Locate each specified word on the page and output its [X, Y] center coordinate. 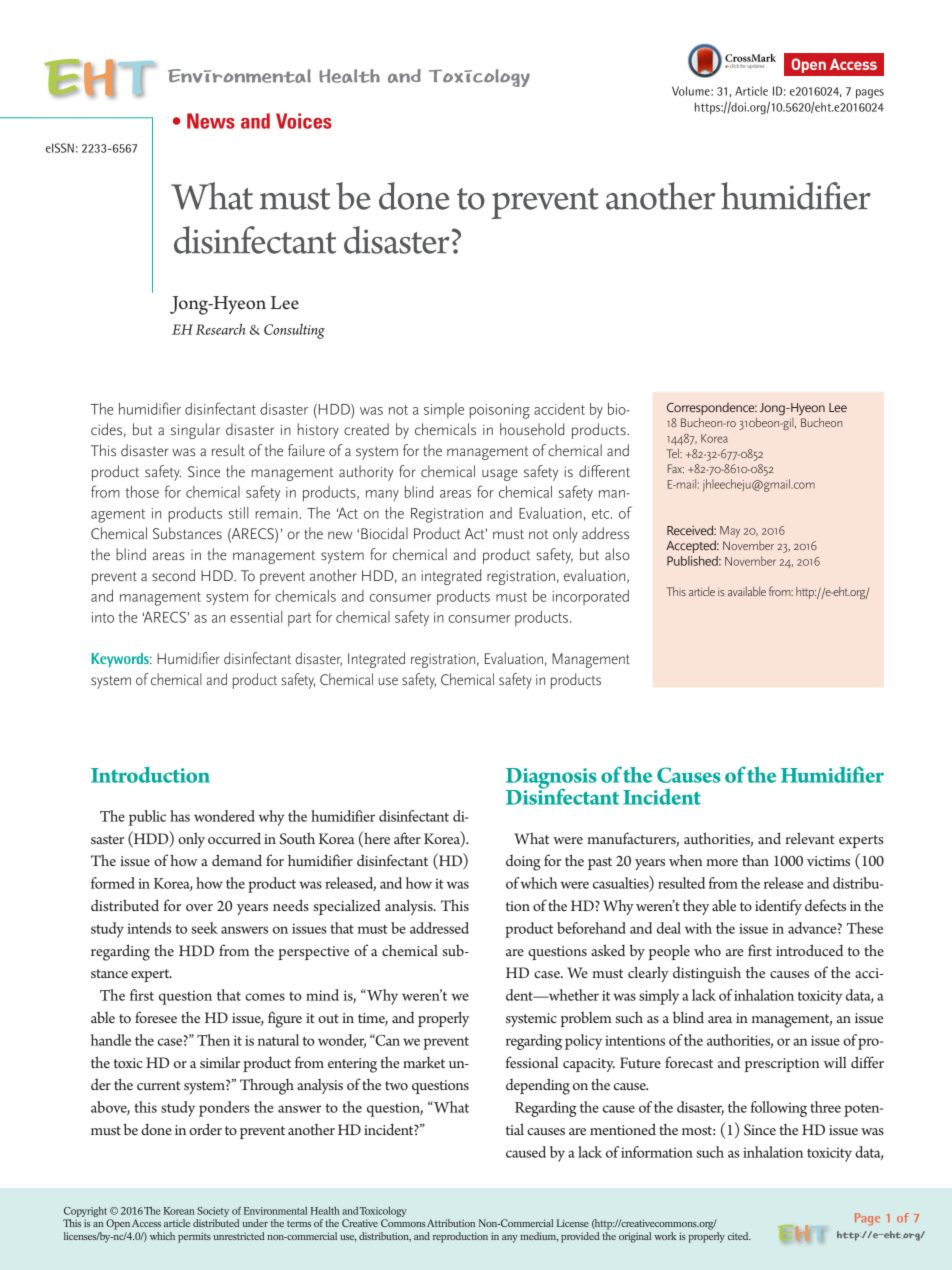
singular [195, 431]
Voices [304, 121]
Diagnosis [551, 779]
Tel [674, 453]
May [730, 532]
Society [213, 1212]
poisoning [499, 411]
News [211, 121]
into [103, 617]
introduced [809, 950]
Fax [676, 468]
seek [205, 928]
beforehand [591, 928]
